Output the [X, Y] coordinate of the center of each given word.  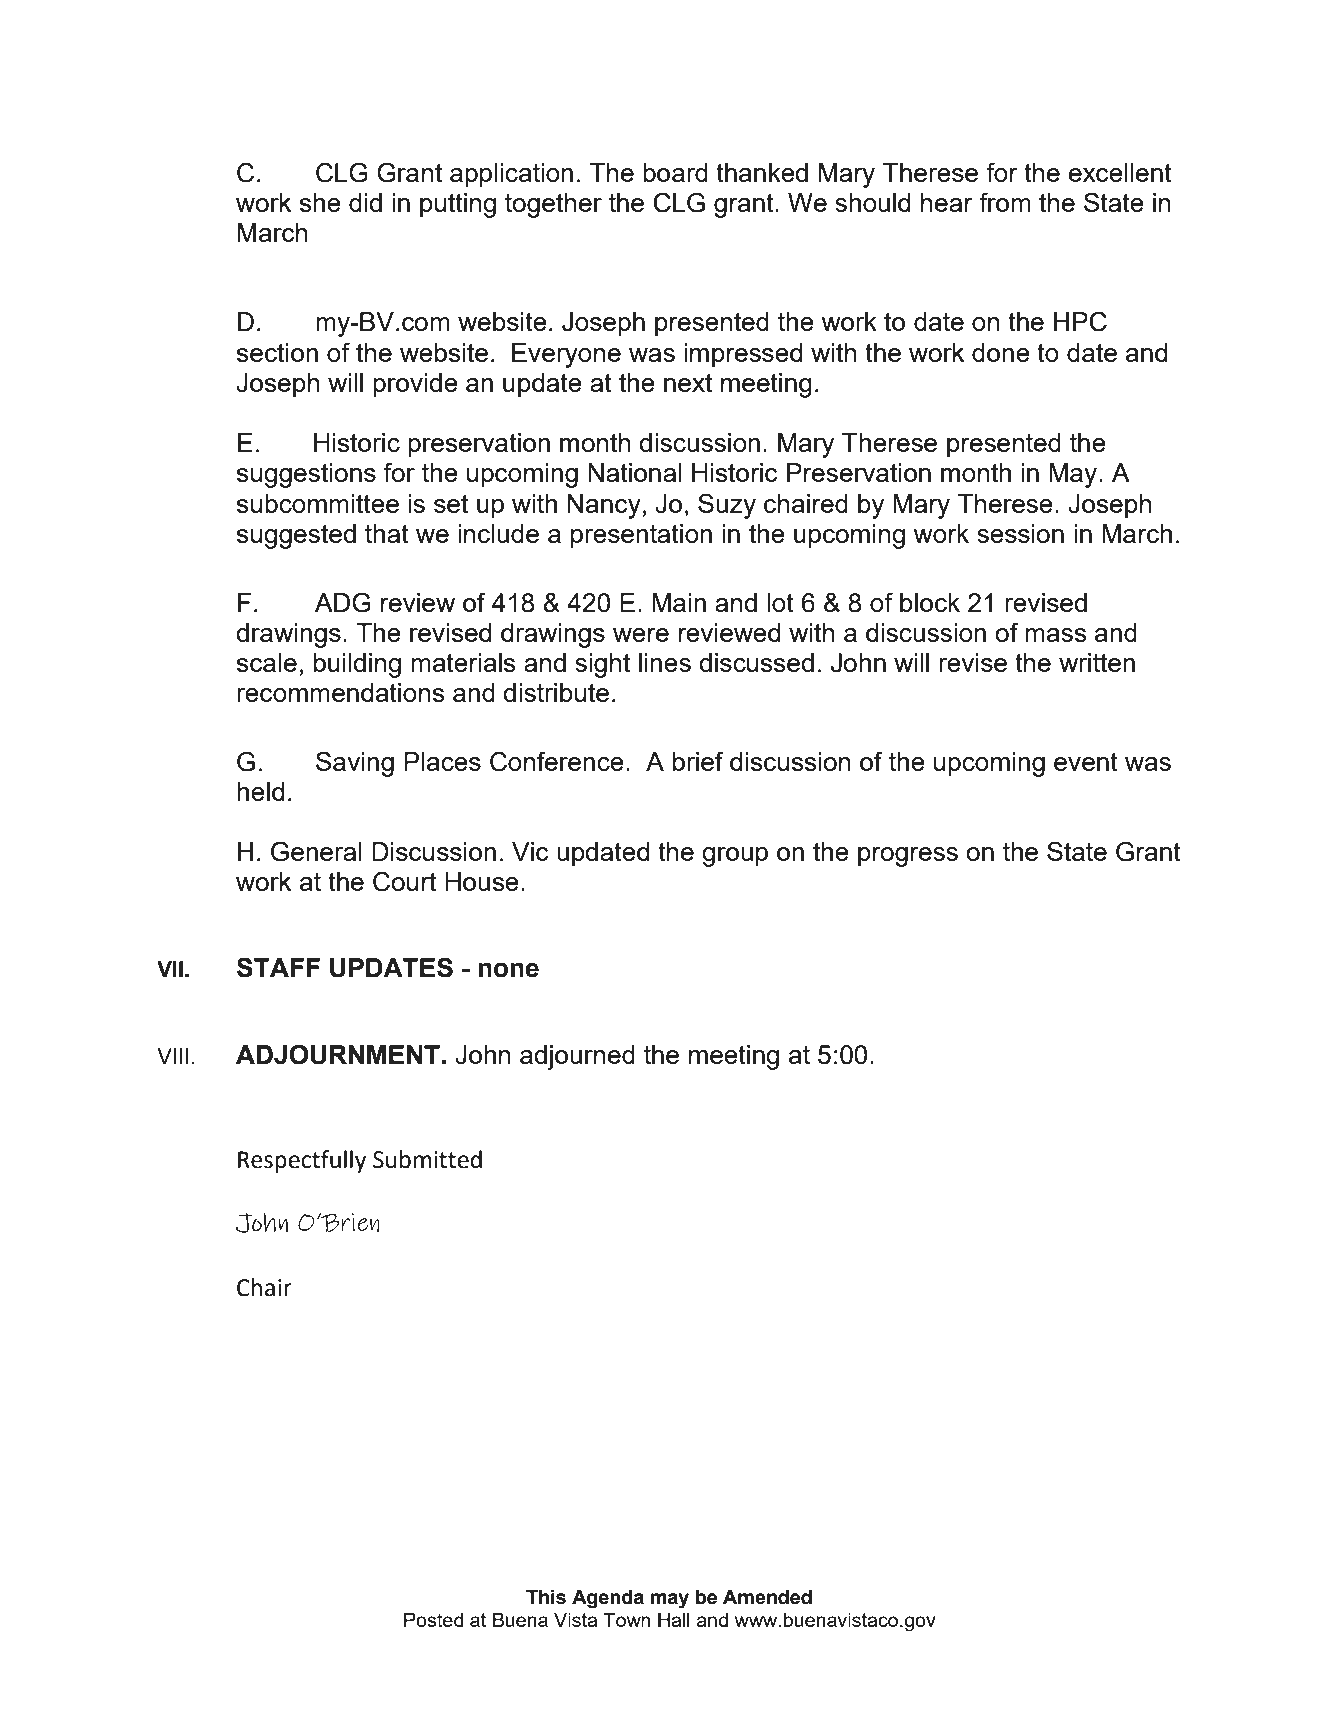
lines [665, 662]
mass [1056, 635]
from [1005, 202]
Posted [434, 1620]
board [675, 172]
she [320, 202]
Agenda [608, 1599]
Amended [767, 1597]
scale [267, 662]
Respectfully [302, 1161]
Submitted [427, 1159]
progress [908, 857]
